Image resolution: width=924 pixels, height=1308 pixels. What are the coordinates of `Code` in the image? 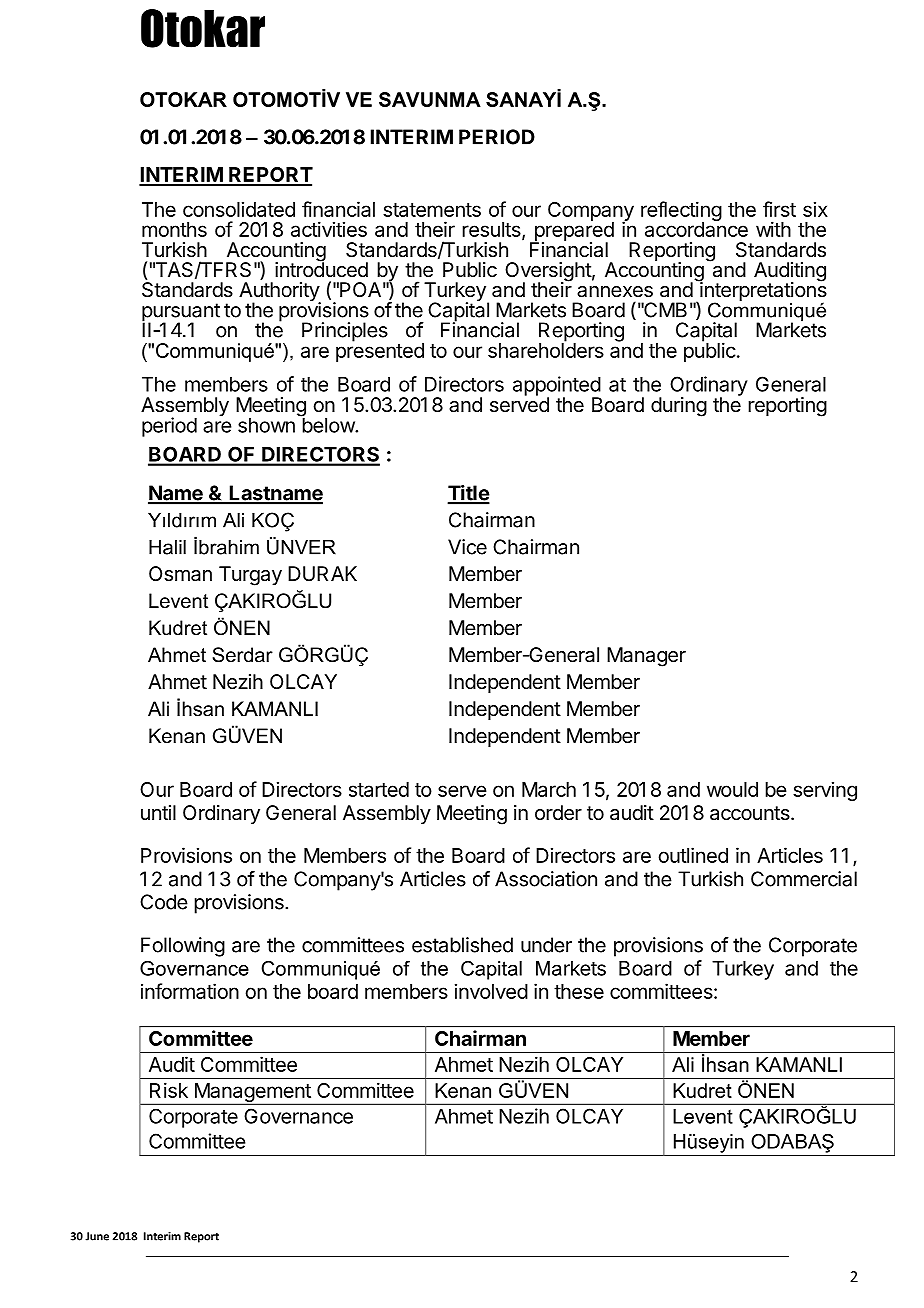 It's located at (164, 902).
